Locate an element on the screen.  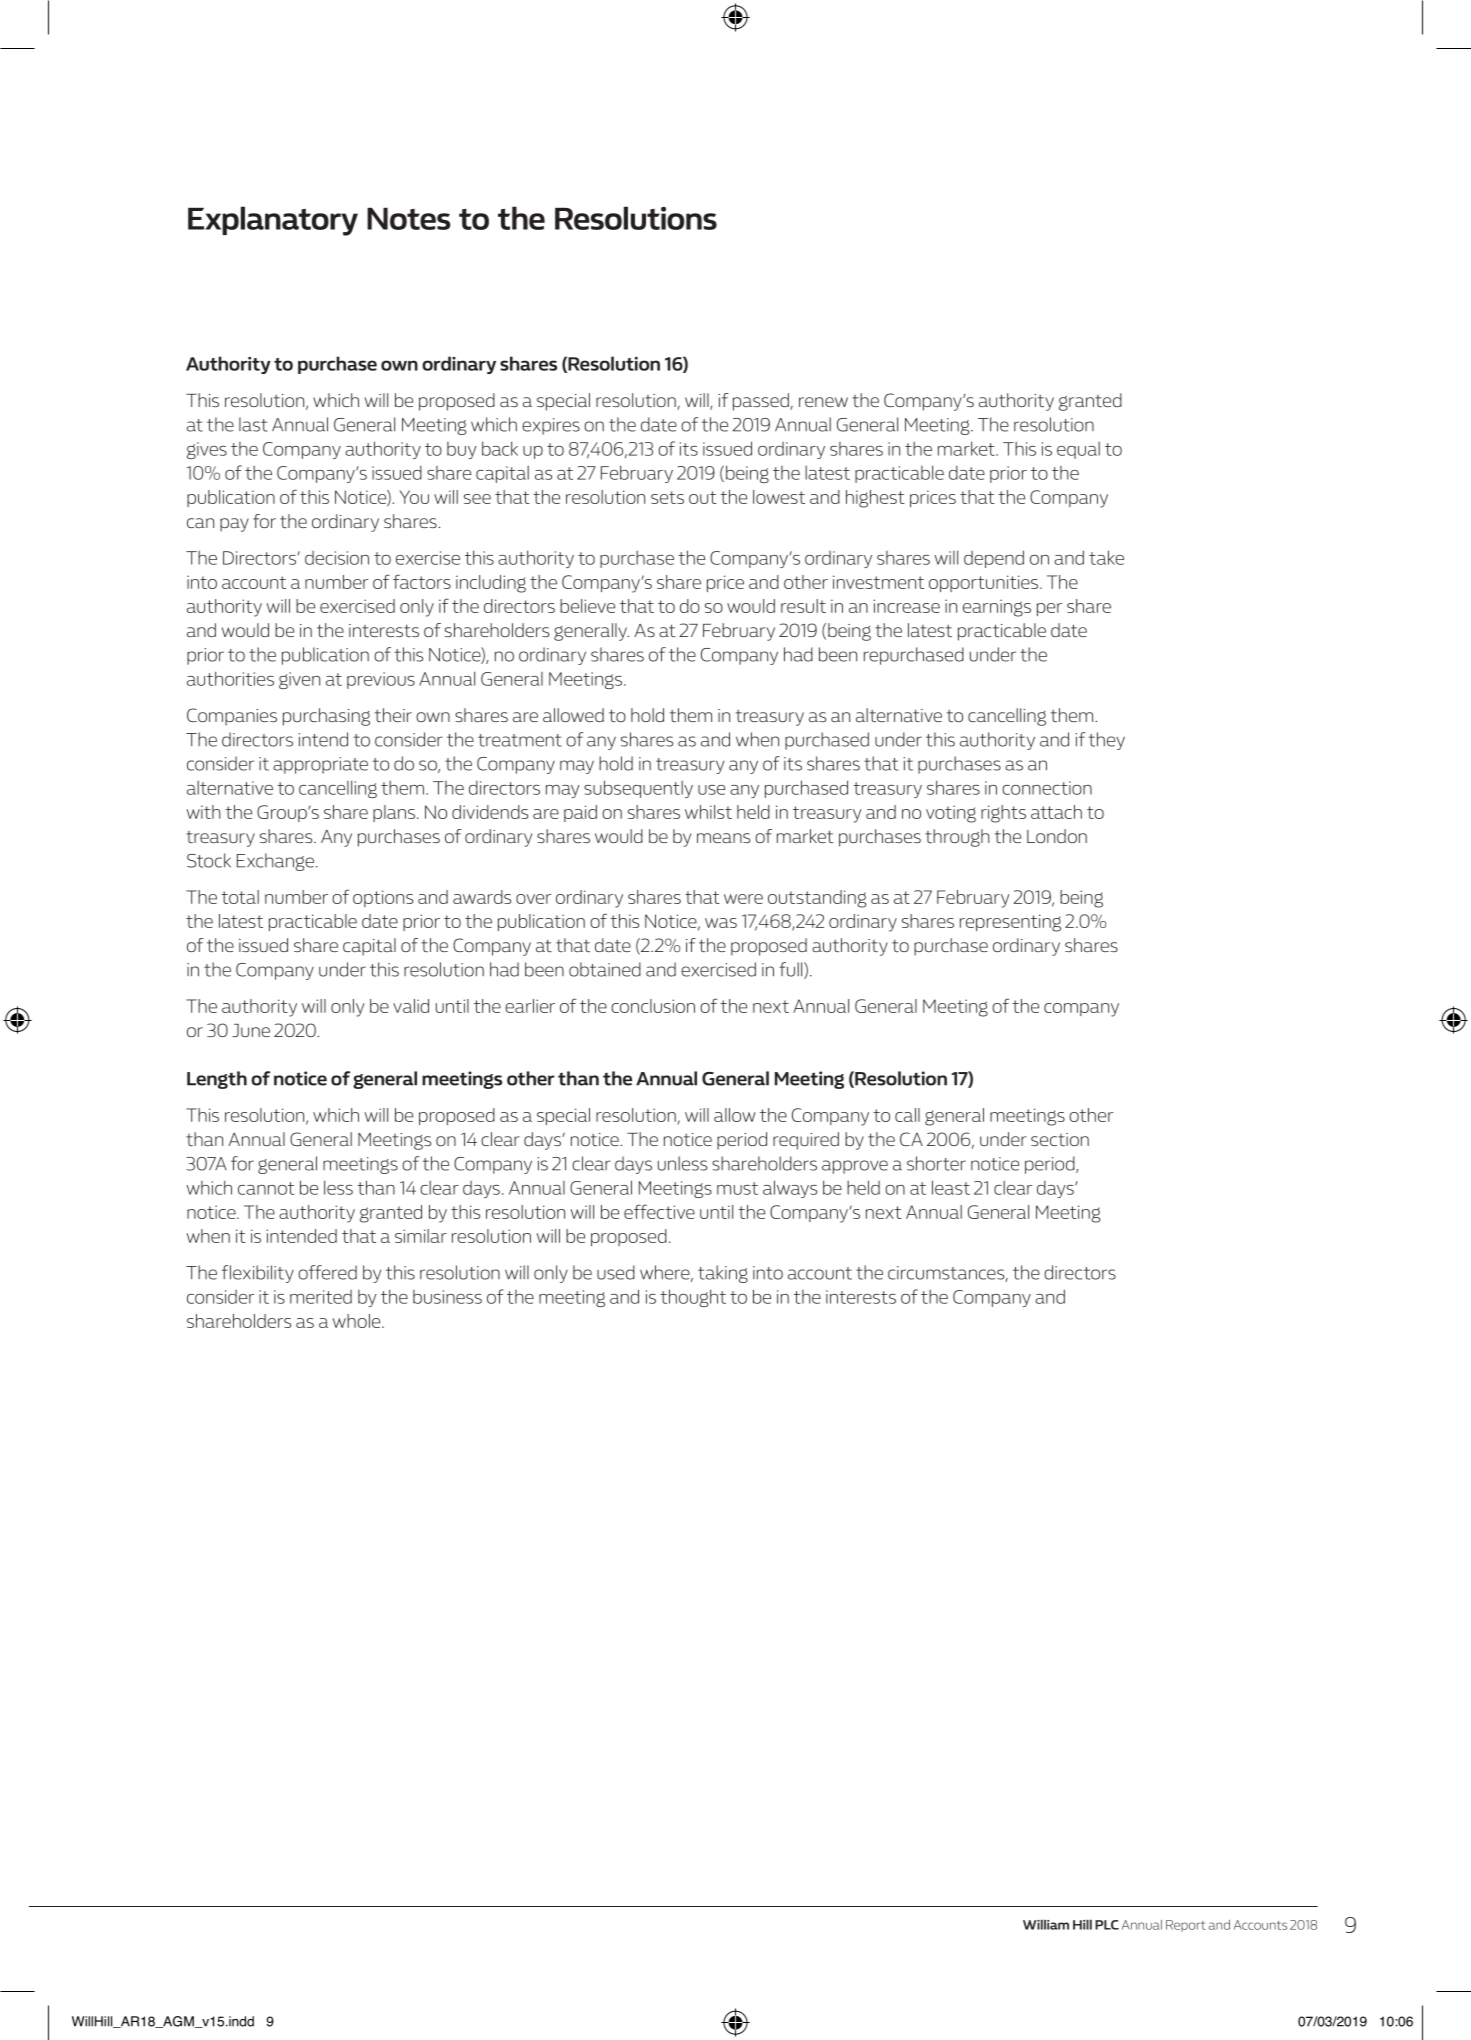
conclusion is located at coordinates (653, 1006).
